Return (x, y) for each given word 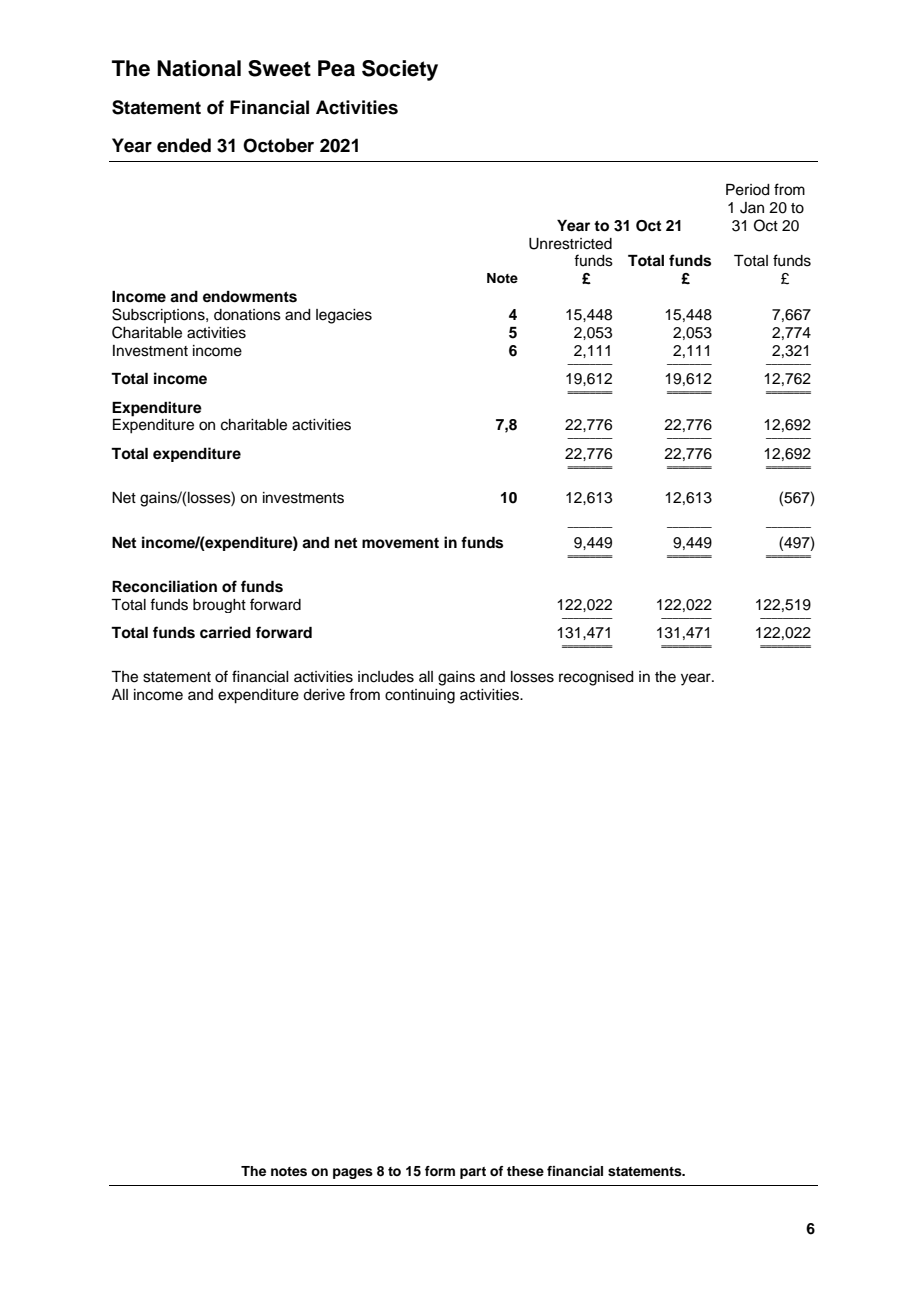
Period (748, 190)
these (525, 1171)
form (440, 1171)
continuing (420, 696)
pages (353, 1173)
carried (225, 632)
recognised (596, 678)
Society (400, 70)
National (199, 68)
